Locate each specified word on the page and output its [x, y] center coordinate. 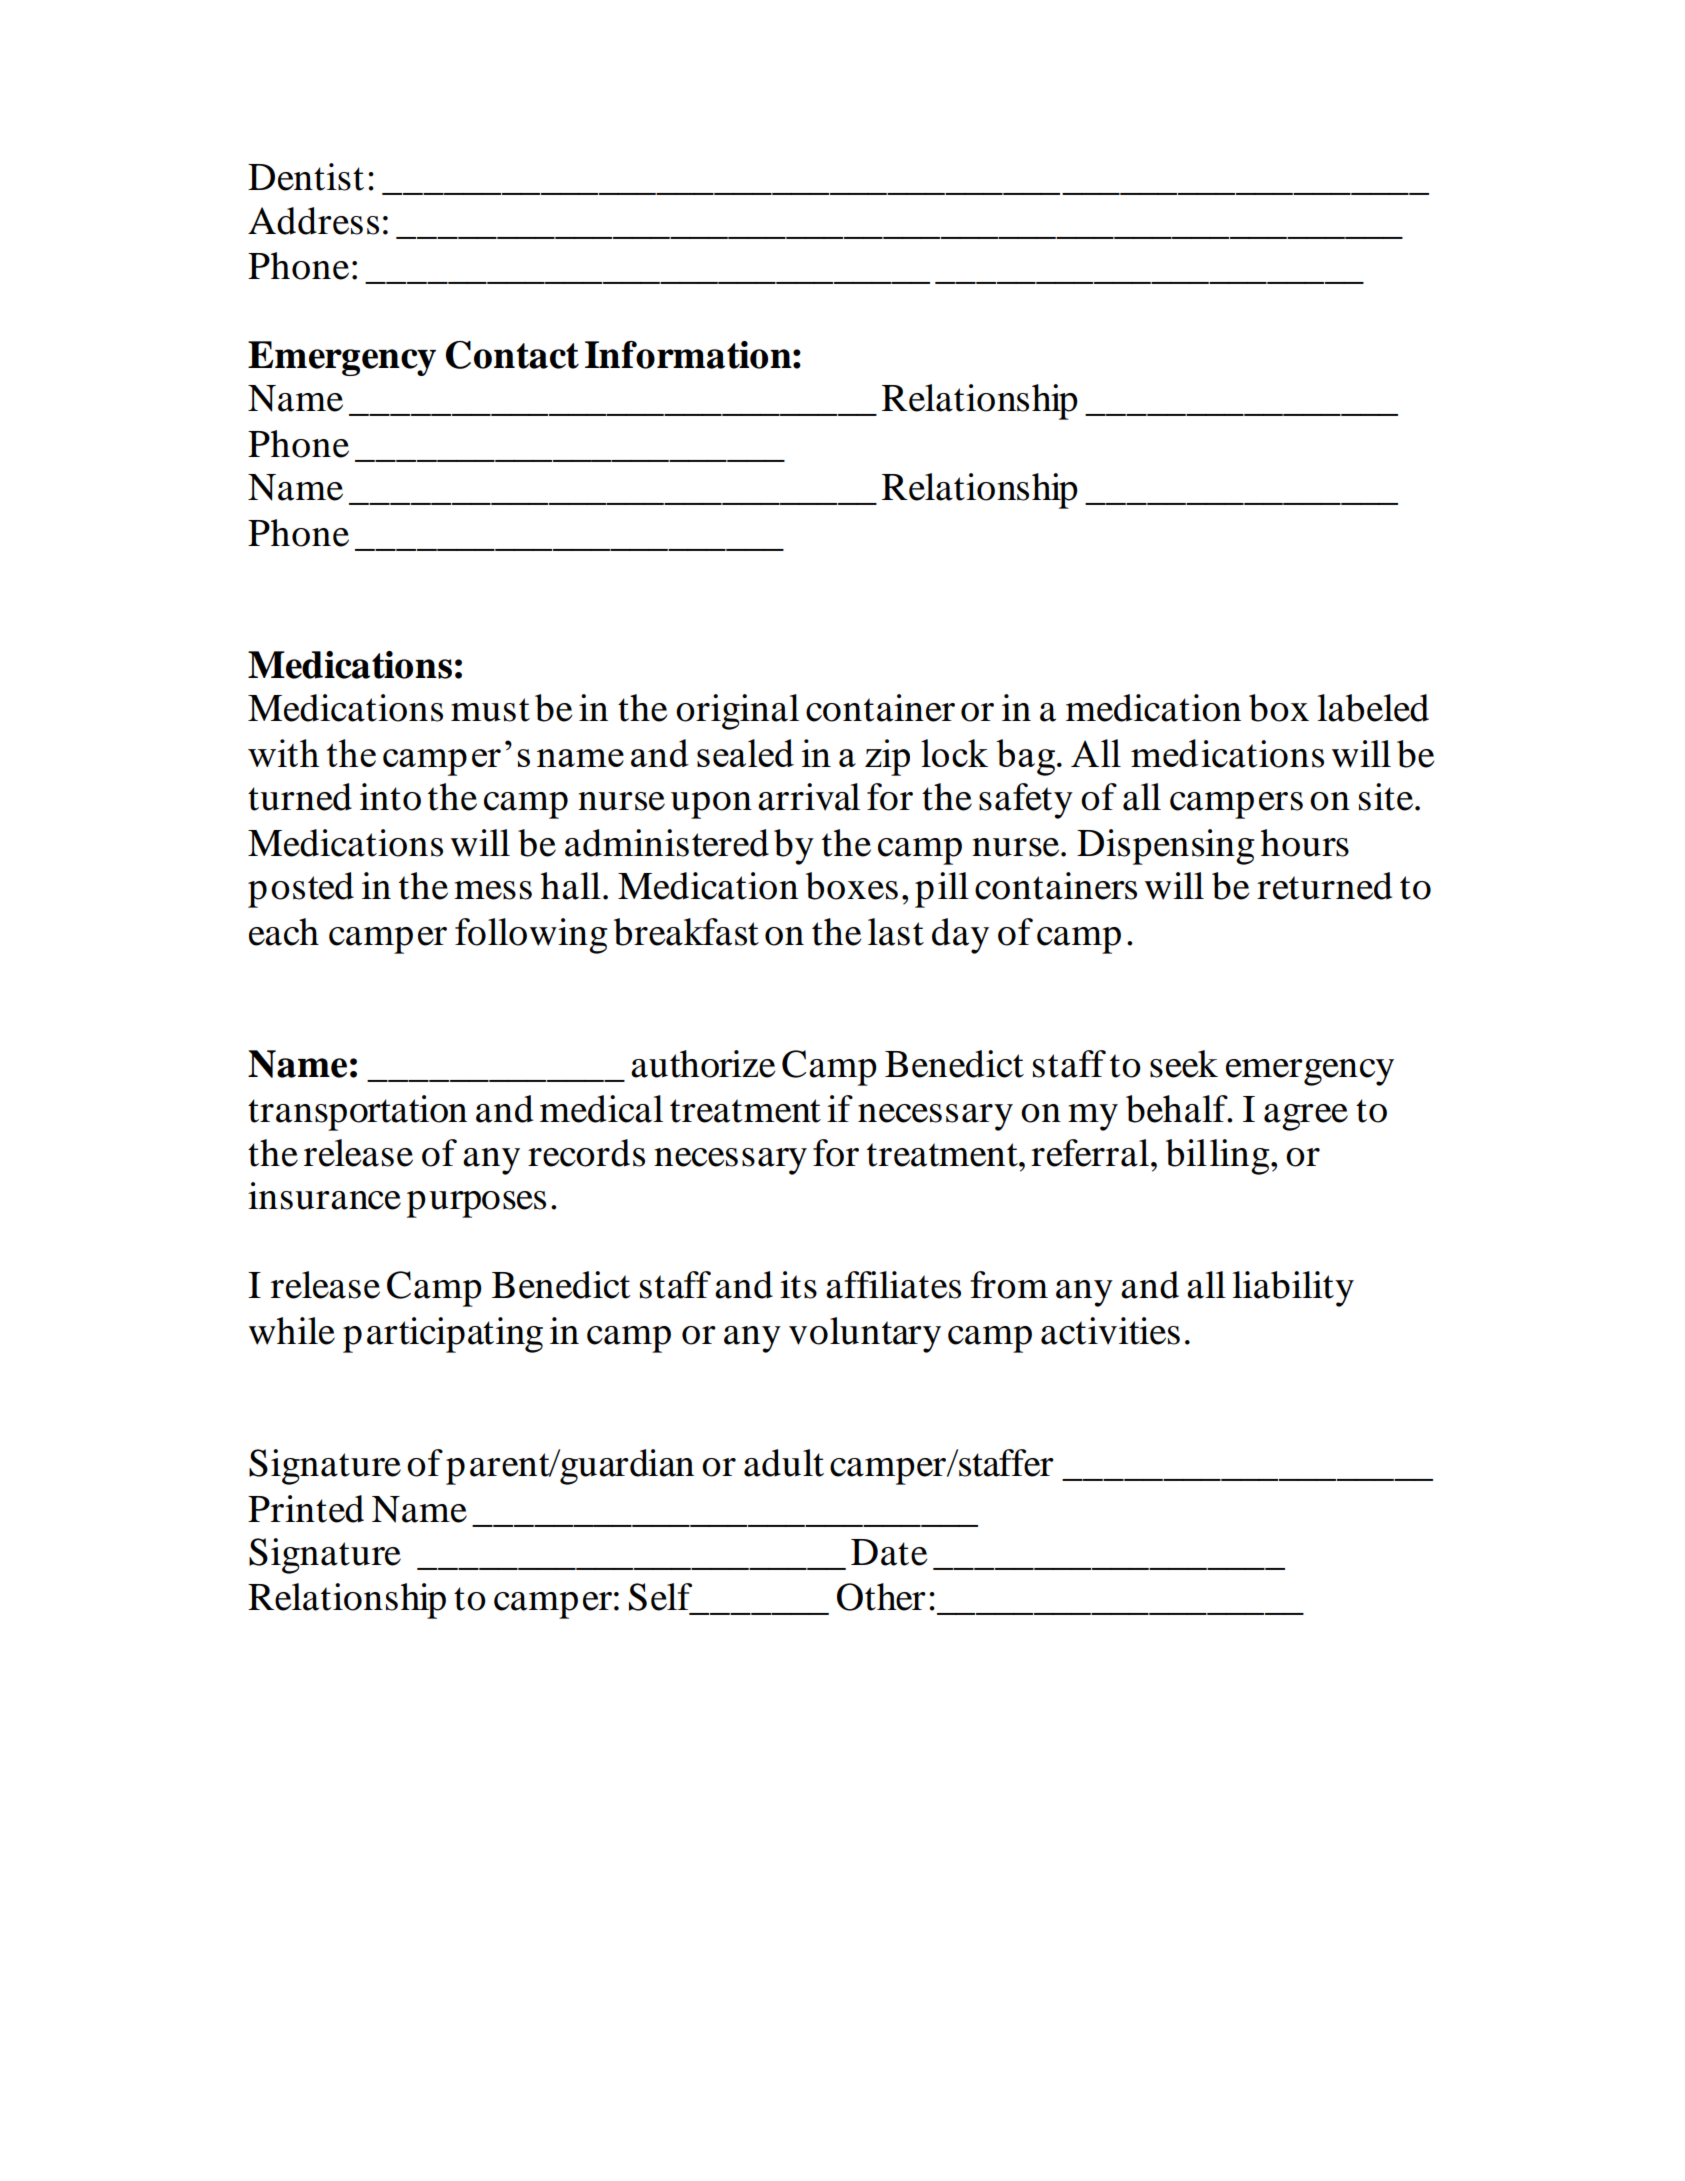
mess [493, 890]
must [490, 710]
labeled [1373, 708]
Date [889, 1552]
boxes [852, 886]
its [798, 1285]
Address [313, 221]
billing [1219, 1157]
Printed [306, 1509]
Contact [512, 355]
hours [1305, 843]
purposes [476, 1204]
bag [1025, 757]
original [737, 712]
